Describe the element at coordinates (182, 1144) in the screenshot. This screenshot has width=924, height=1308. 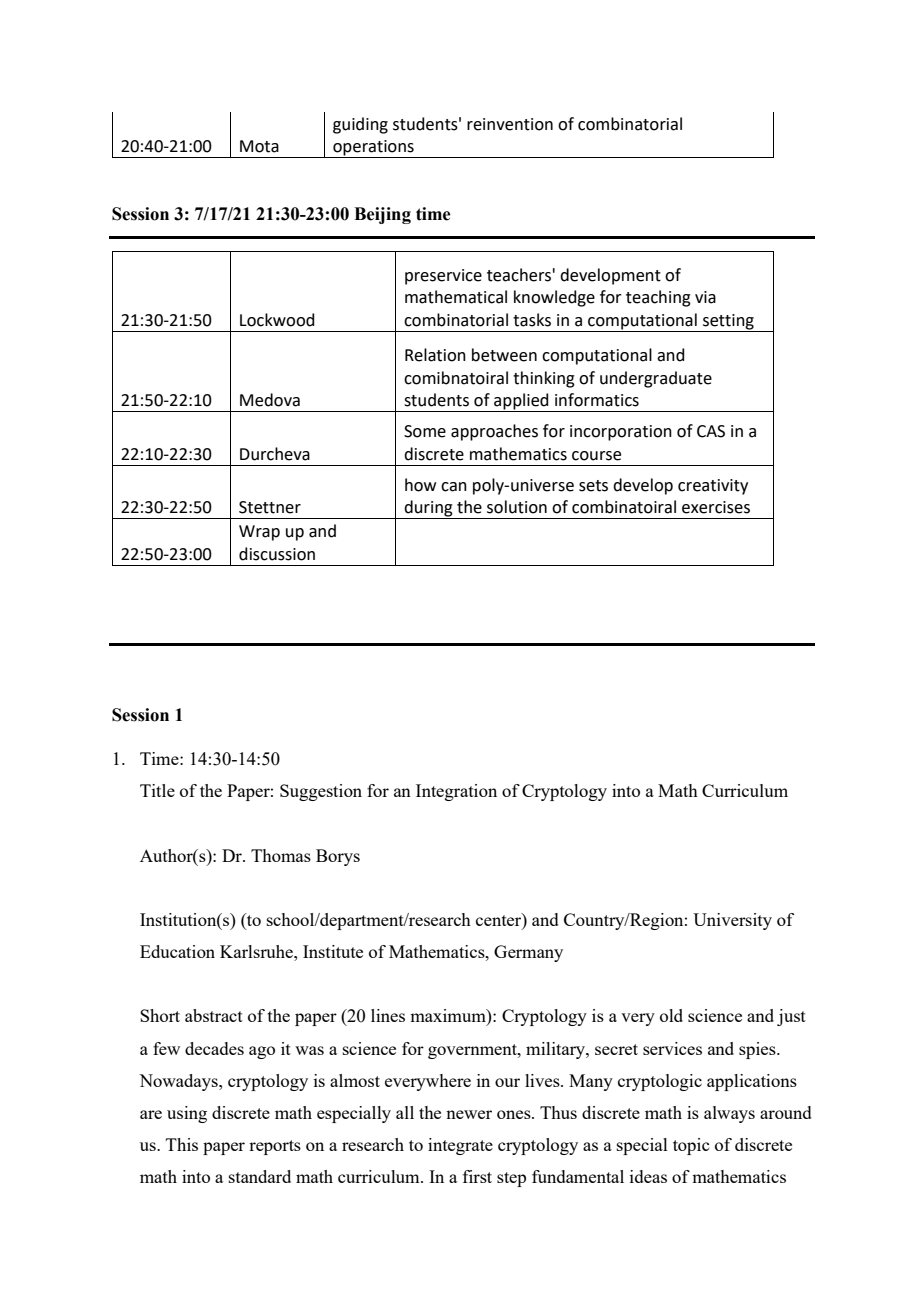
I see `This` at that location.
